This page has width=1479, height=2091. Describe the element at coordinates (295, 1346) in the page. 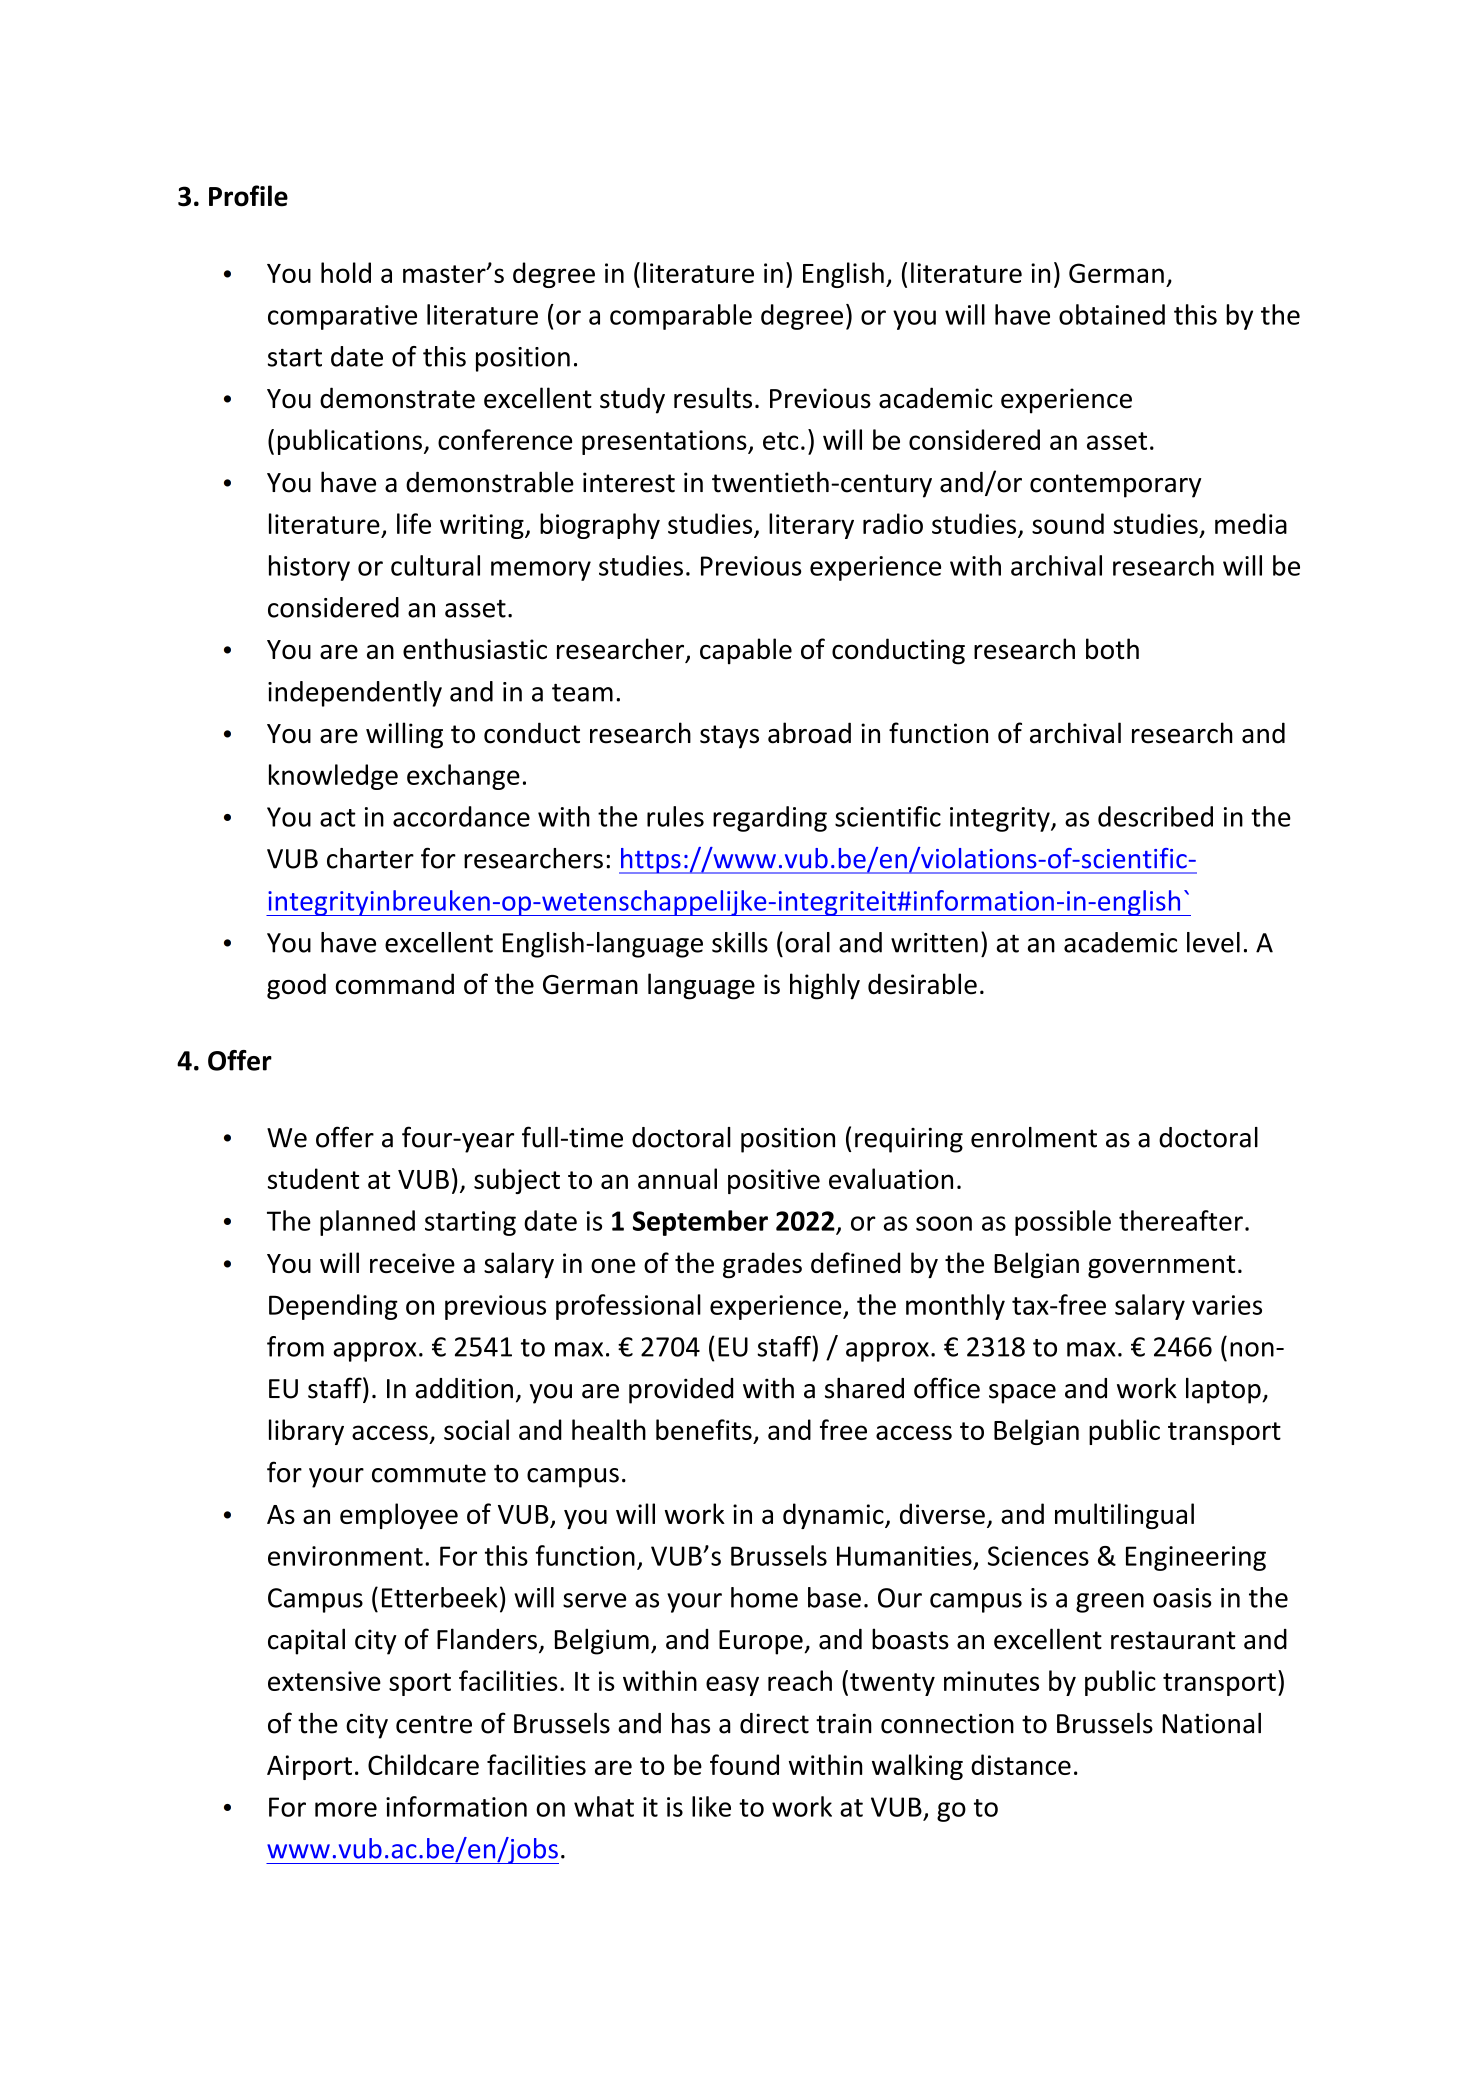

I see `from` at that location.
